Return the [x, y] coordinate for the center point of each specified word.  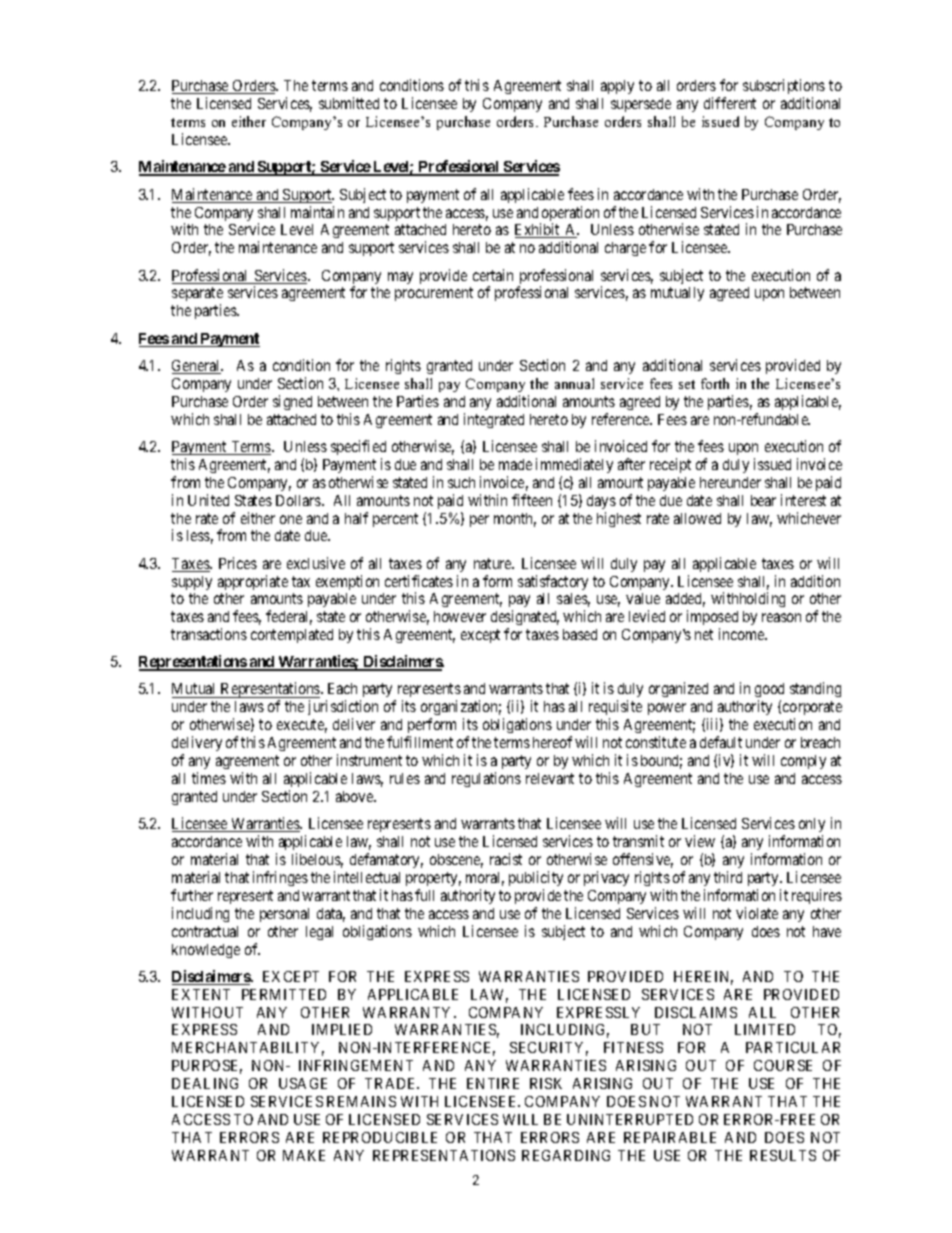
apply [617, 87]
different [730, 103]
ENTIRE [493, 1083]
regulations [486, 779]
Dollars [299, 500]
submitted [349, 103]
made [515, 464]
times [209, 778]
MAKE [304, 1155]
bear [763, 500]
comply [803, 762]
